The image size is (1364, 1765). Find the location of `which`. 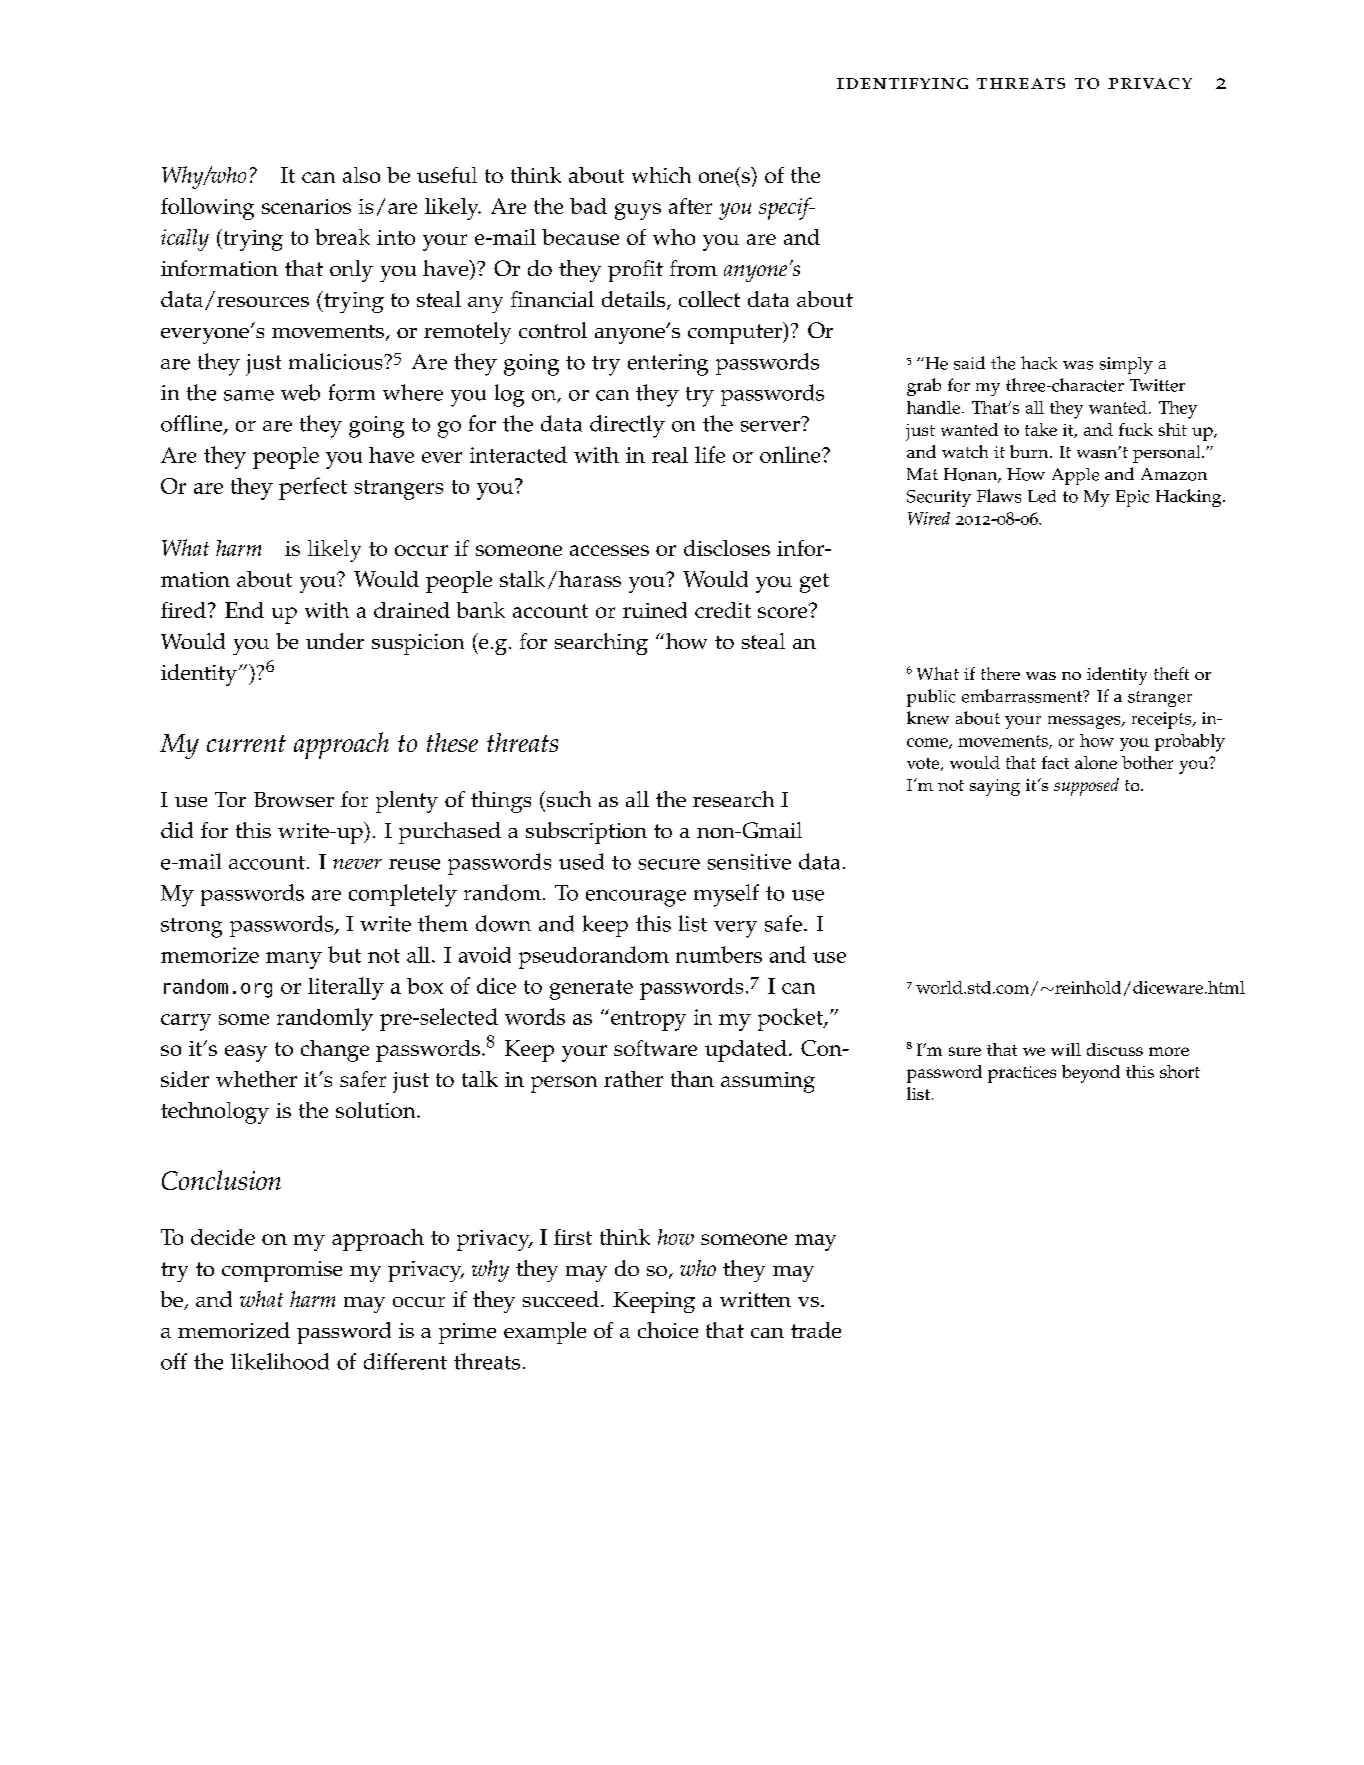

which is located at coordinates (661, 175).
